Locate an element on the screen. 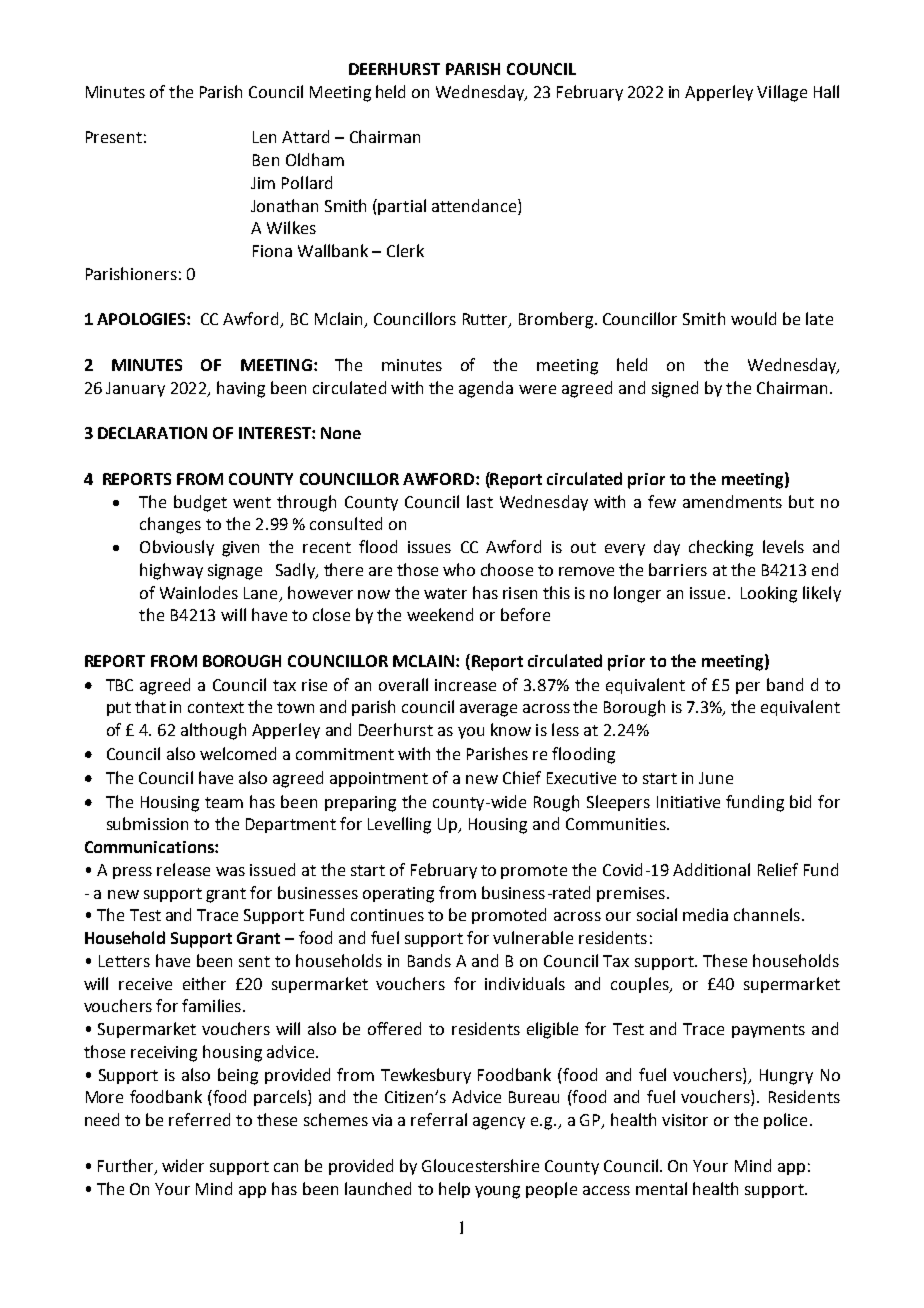 This screenshot has width=924, height=1308. Ben is located at coordinates (266, 160).
